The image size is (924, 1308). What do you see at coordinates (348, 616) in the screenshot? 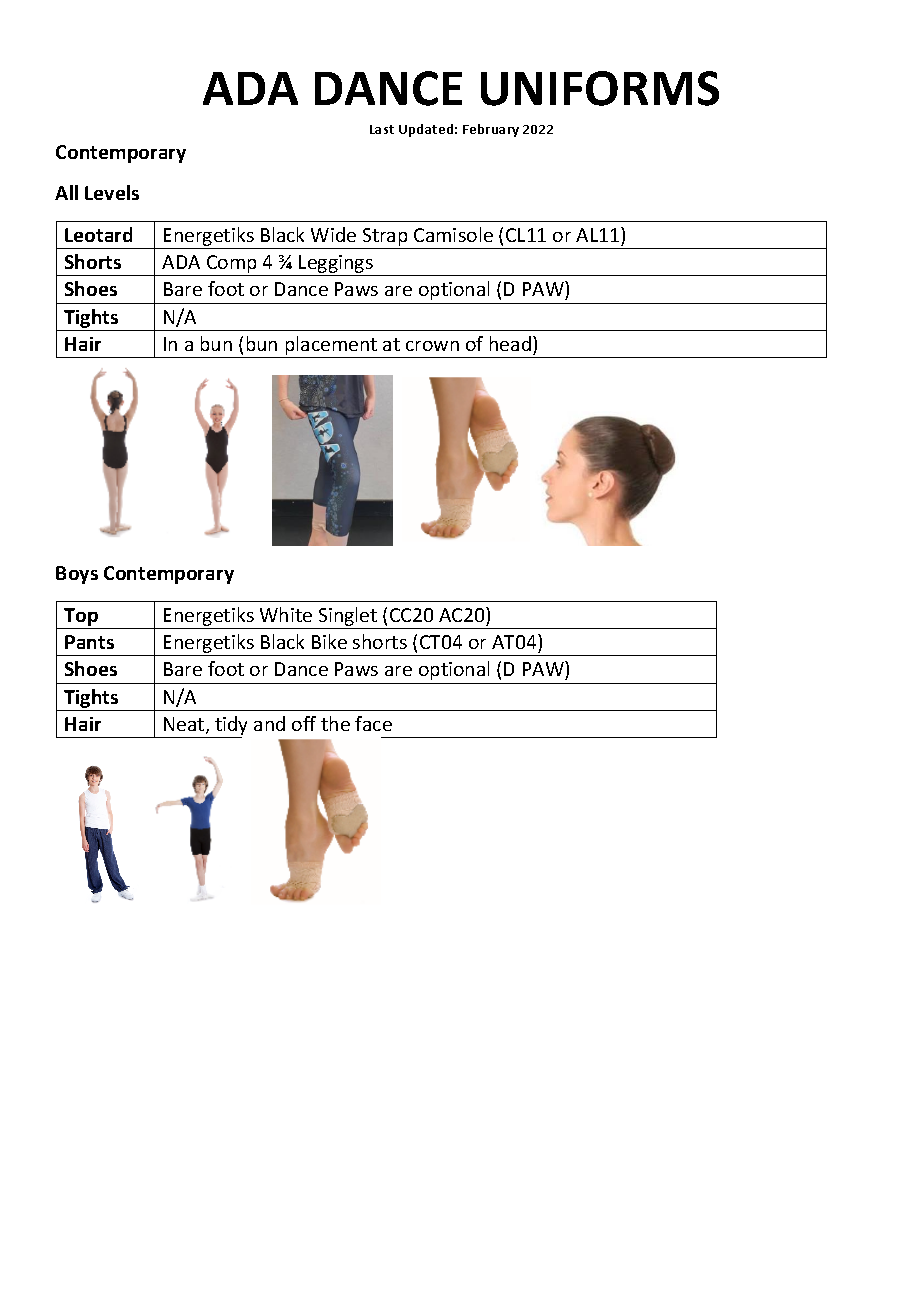
I see `Singlet` at bounding box center [348, 616].
